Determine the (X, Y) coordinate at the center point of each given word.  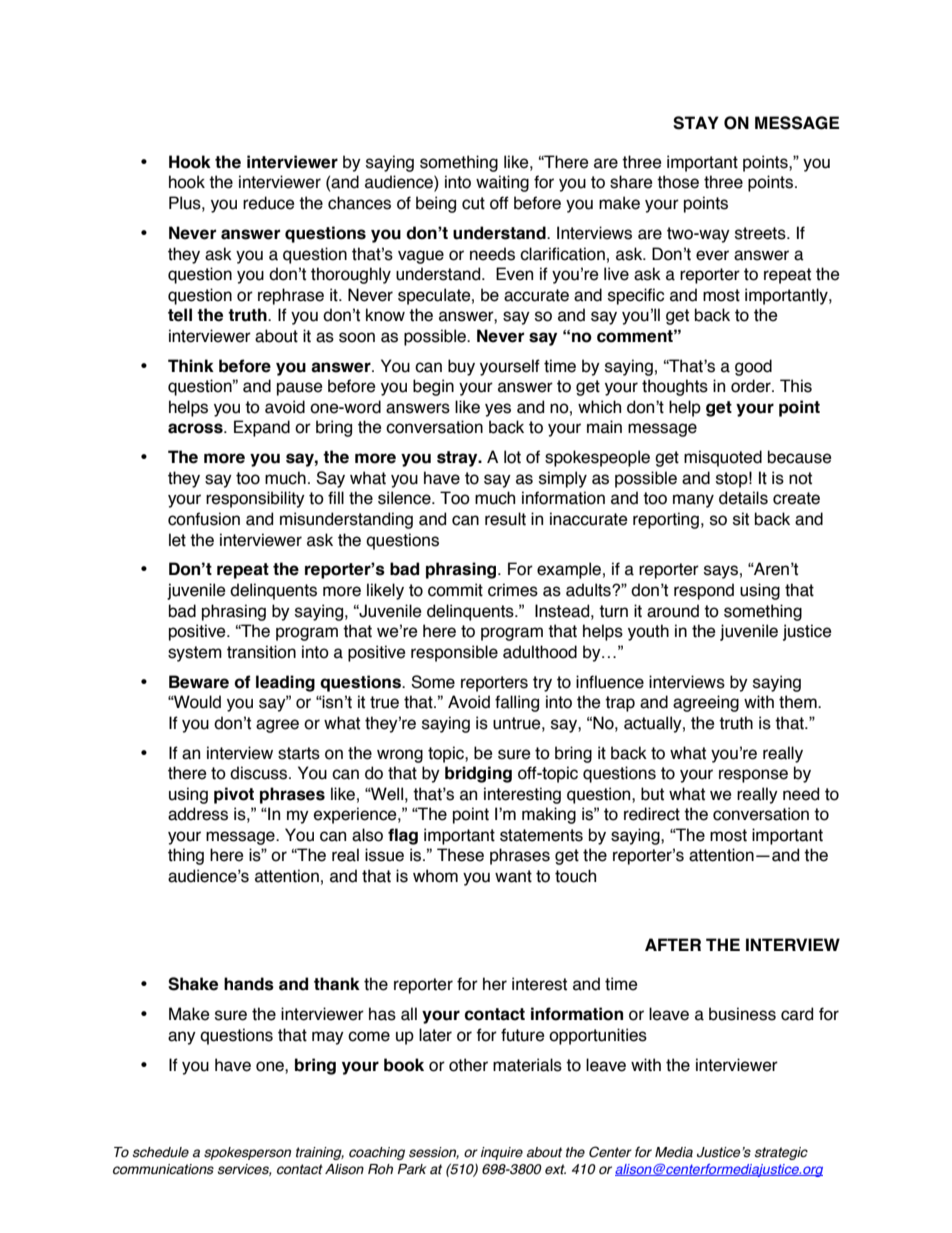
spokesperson (247, 1153)
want (513, 876)
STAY (696, 123)
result (505, 519)
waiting (502, 183)
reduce (269, 203)
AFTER (673, 944)
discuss (260, 773)
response (753, 776)
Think (191, 365)
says (721, 572)
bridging (478, 774)
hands (249, 984)
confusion (204, 519)
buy (461, 367)
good (753, 367)
